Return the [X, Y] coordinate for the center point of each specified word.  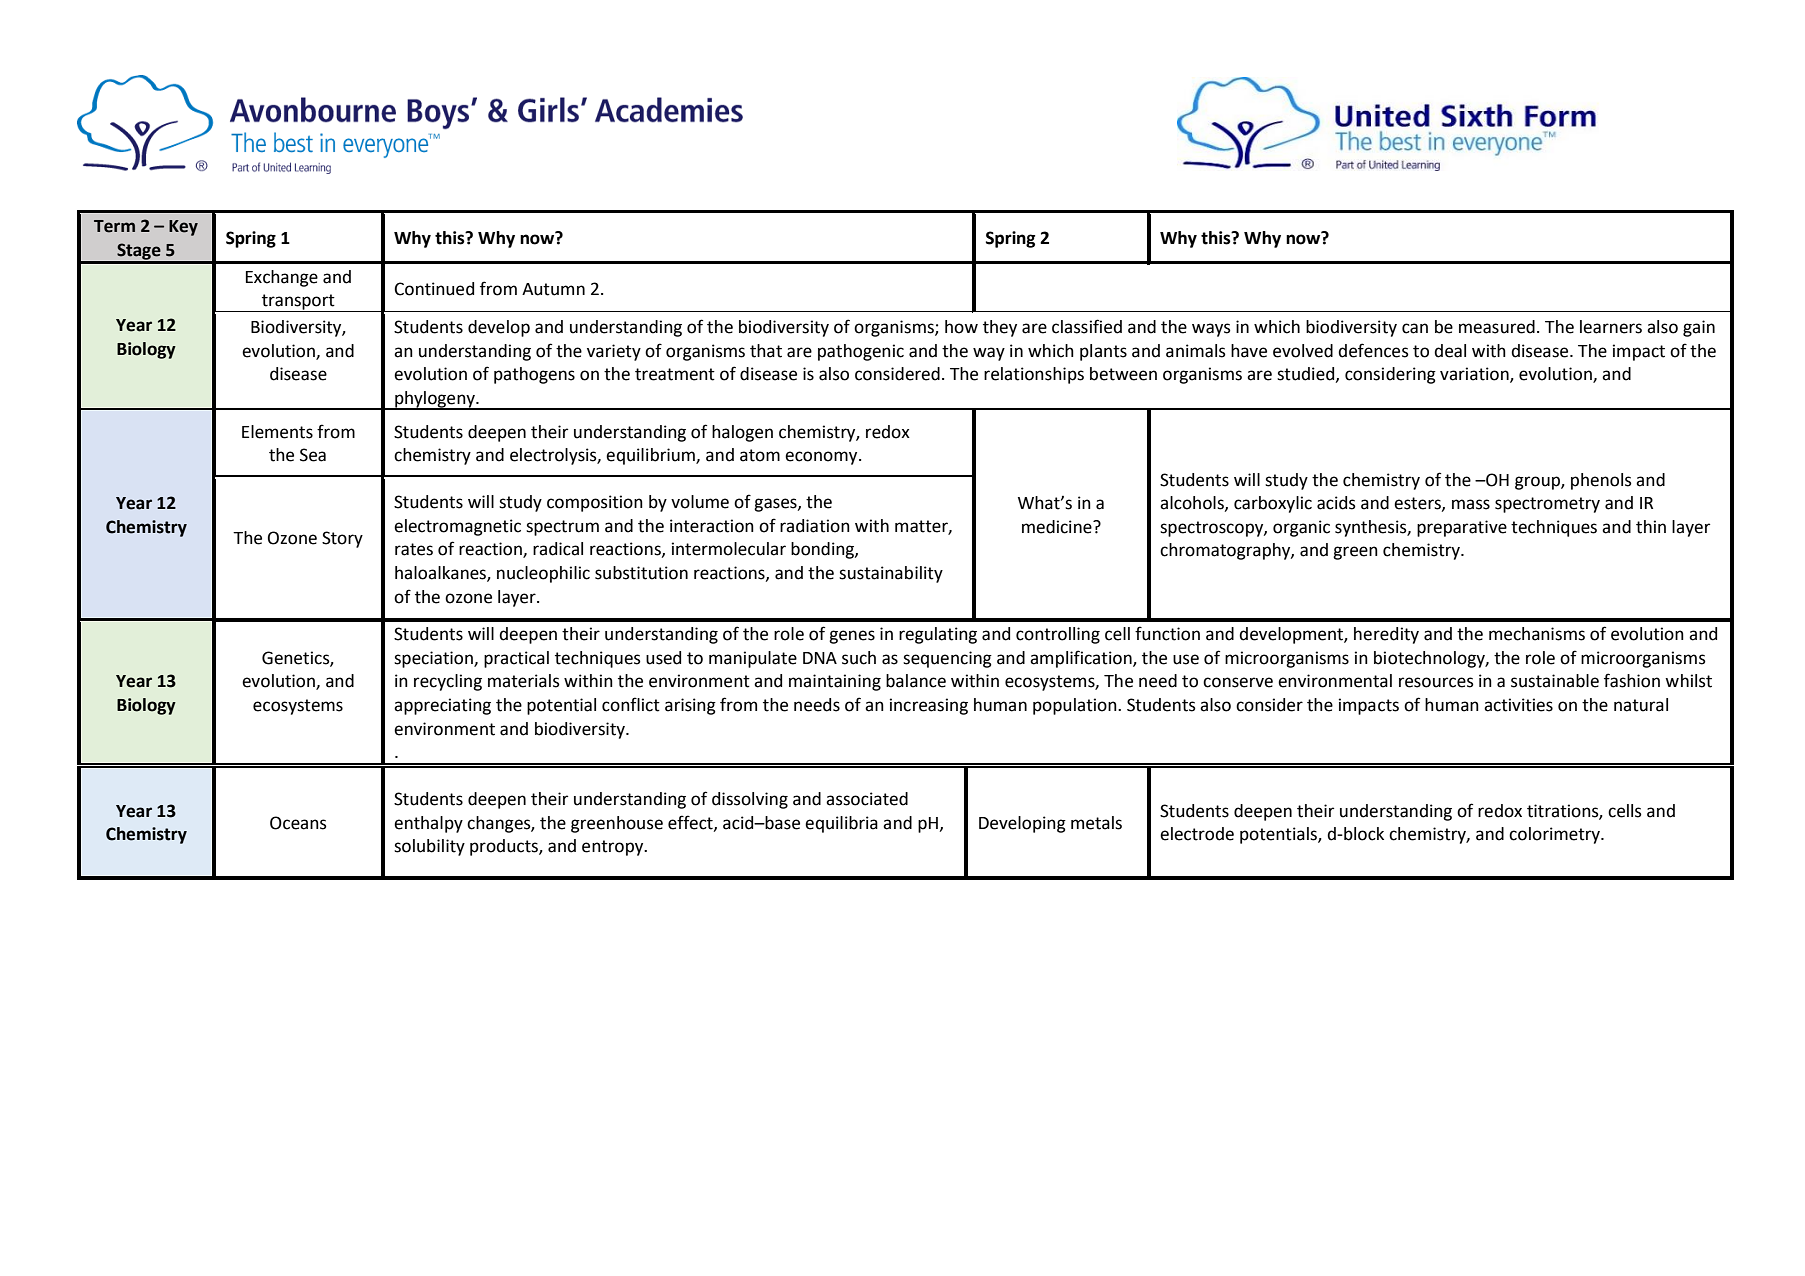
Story [342, 539]
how [961, 327]
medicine [1058, 527]
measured [1497, 327]
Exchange [282, 278]
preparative [1462, 528]
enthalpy [428, 824]
